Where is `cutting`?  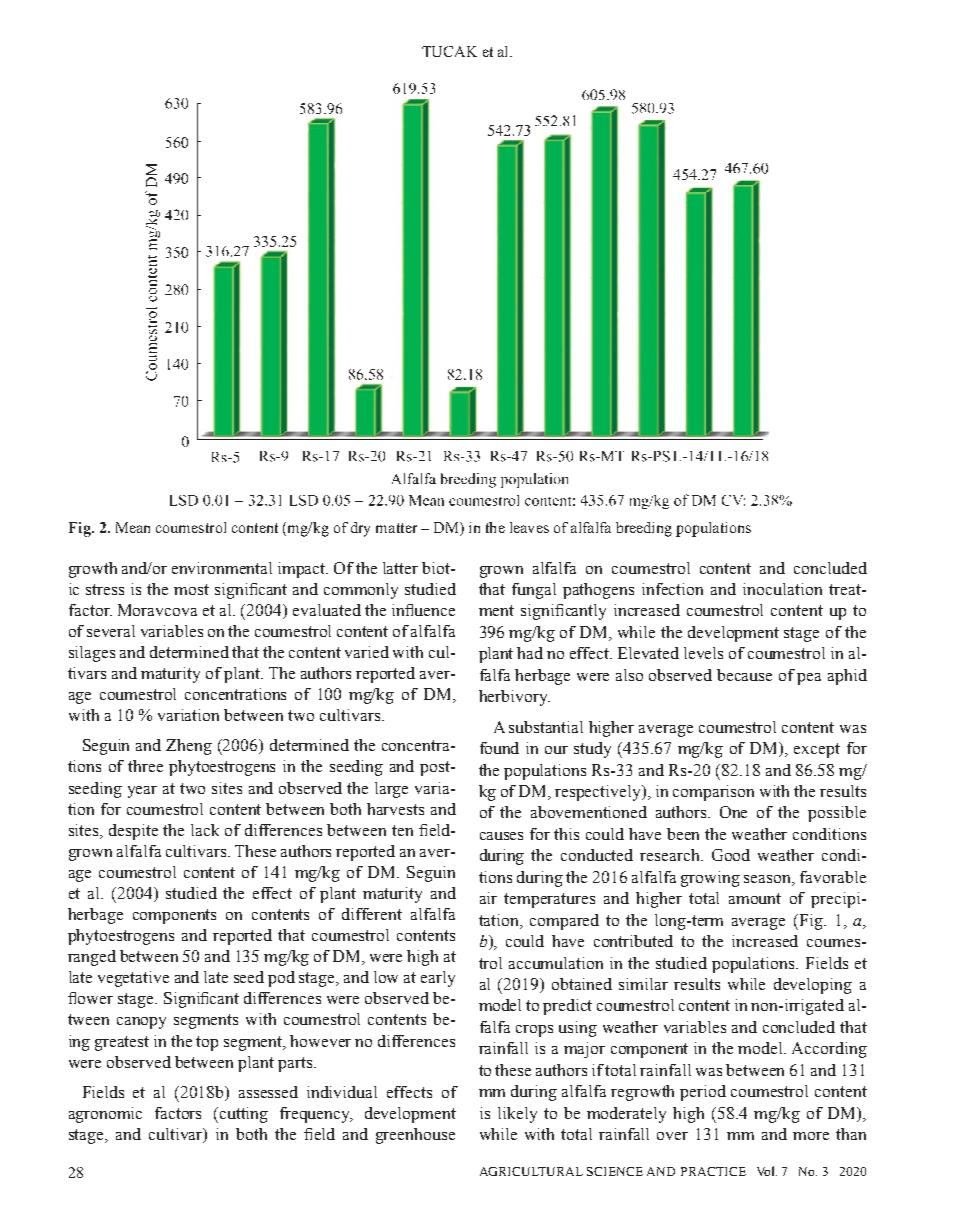 cutting is located at coordinates (244, 1115).
